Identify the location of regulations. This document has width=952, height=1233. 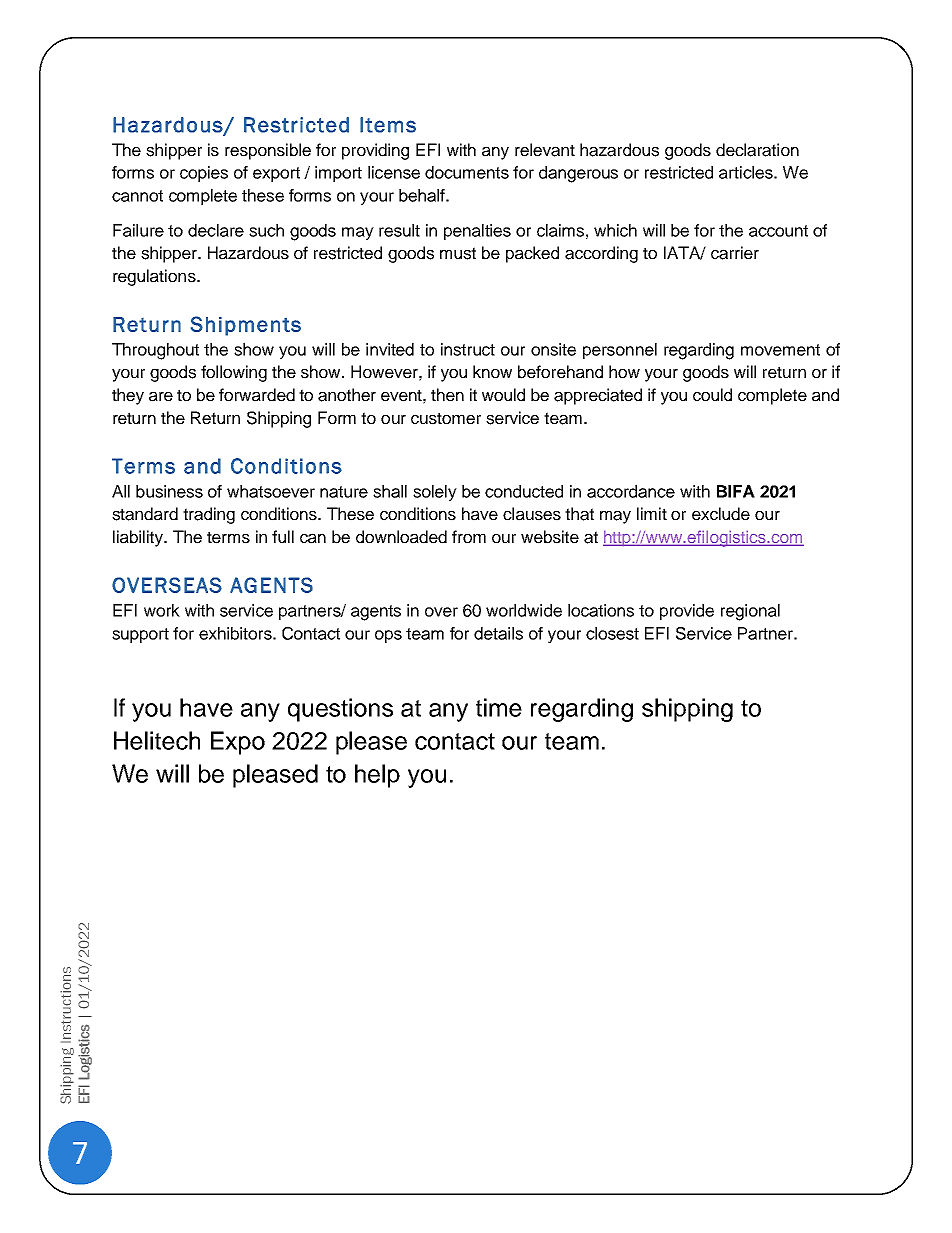
(155, 277).
